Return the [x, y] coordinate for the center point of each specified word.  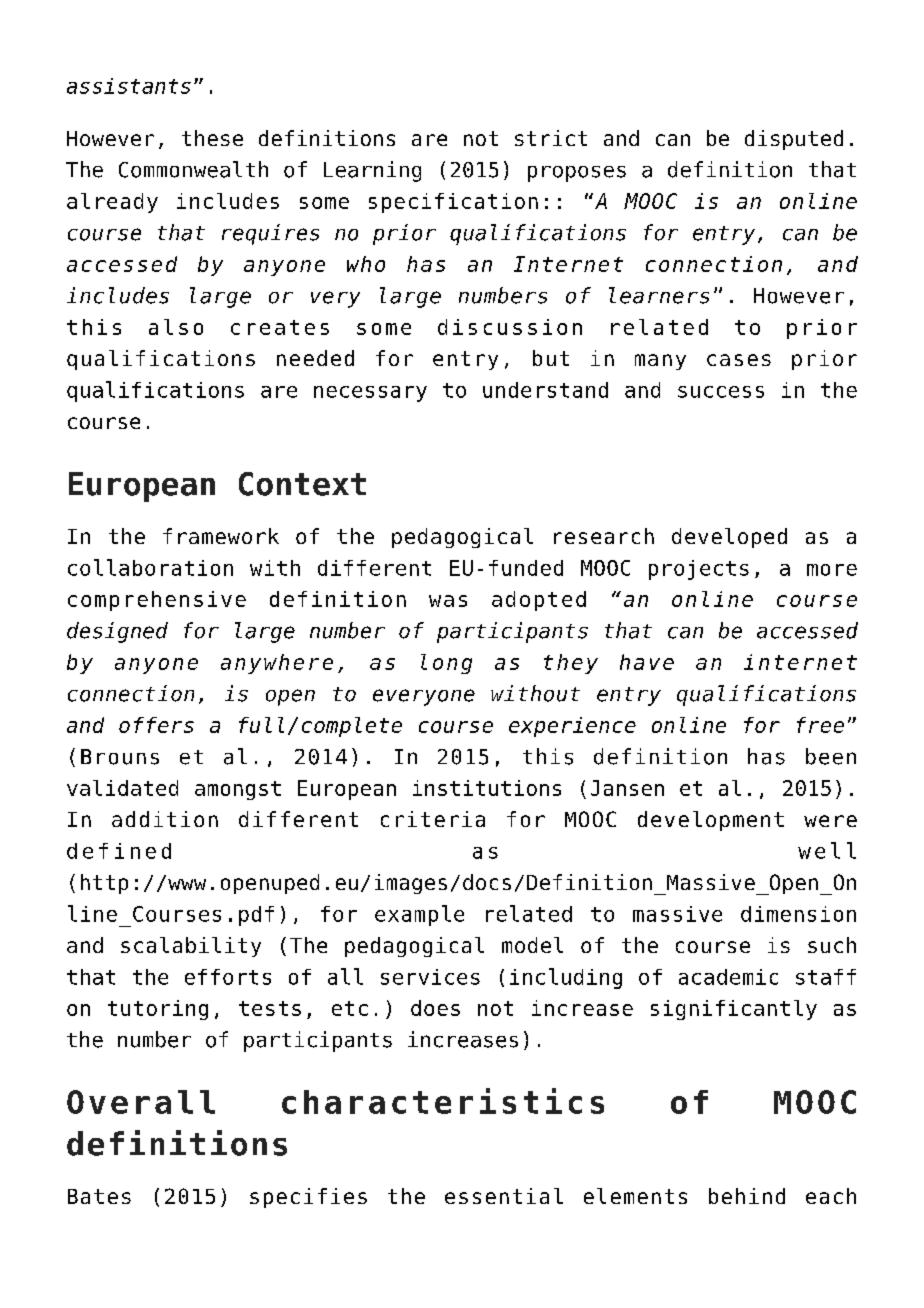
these [212, 138]
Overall [141, 1102]
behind [747, 1196]
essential [504, 1196]
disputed [794, 140]
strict [551, 138]
